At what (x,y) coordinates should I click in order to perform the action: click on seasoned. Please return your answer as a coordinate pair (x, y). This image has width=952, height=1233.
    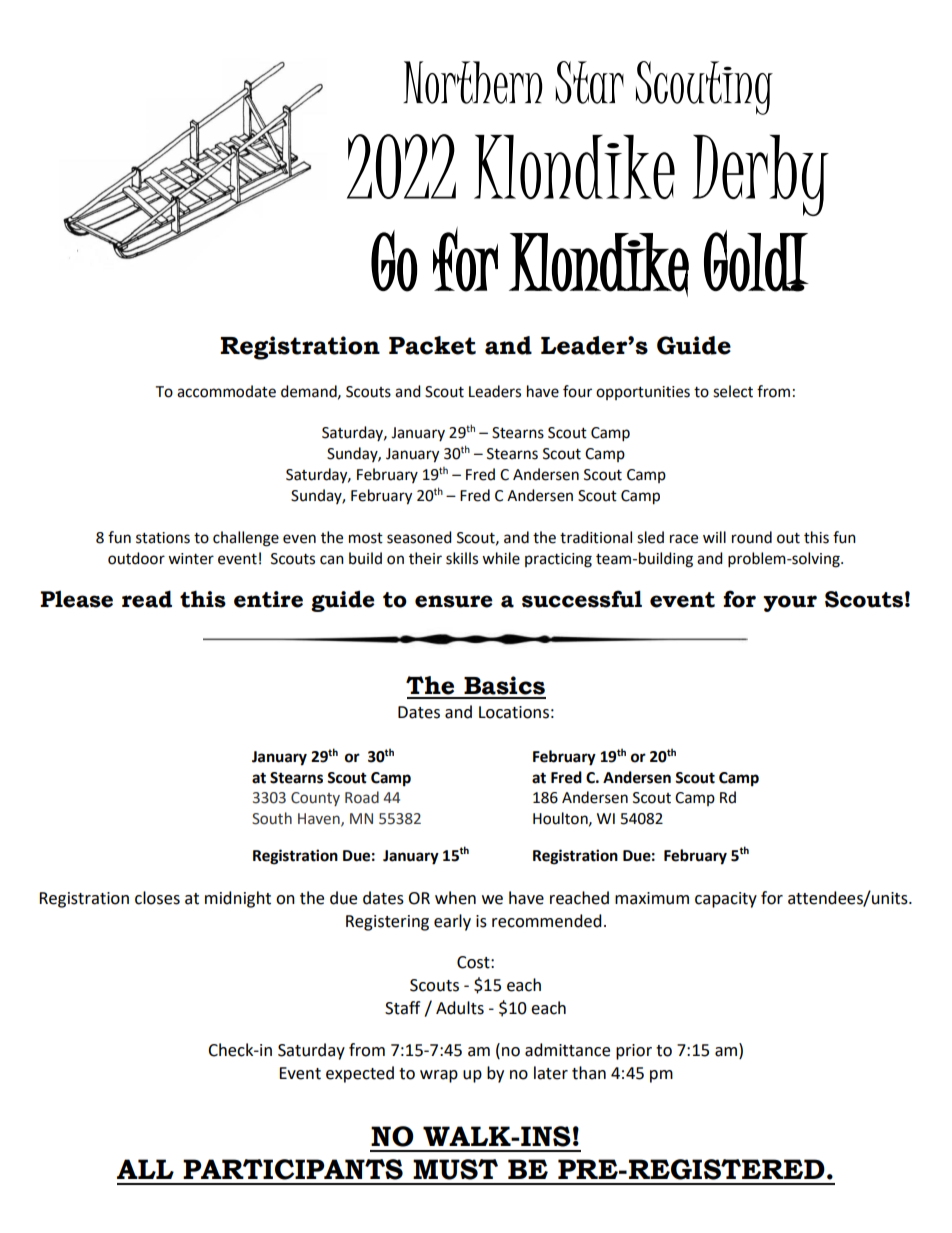
    Looking at the image, I should click on (419, 537).
